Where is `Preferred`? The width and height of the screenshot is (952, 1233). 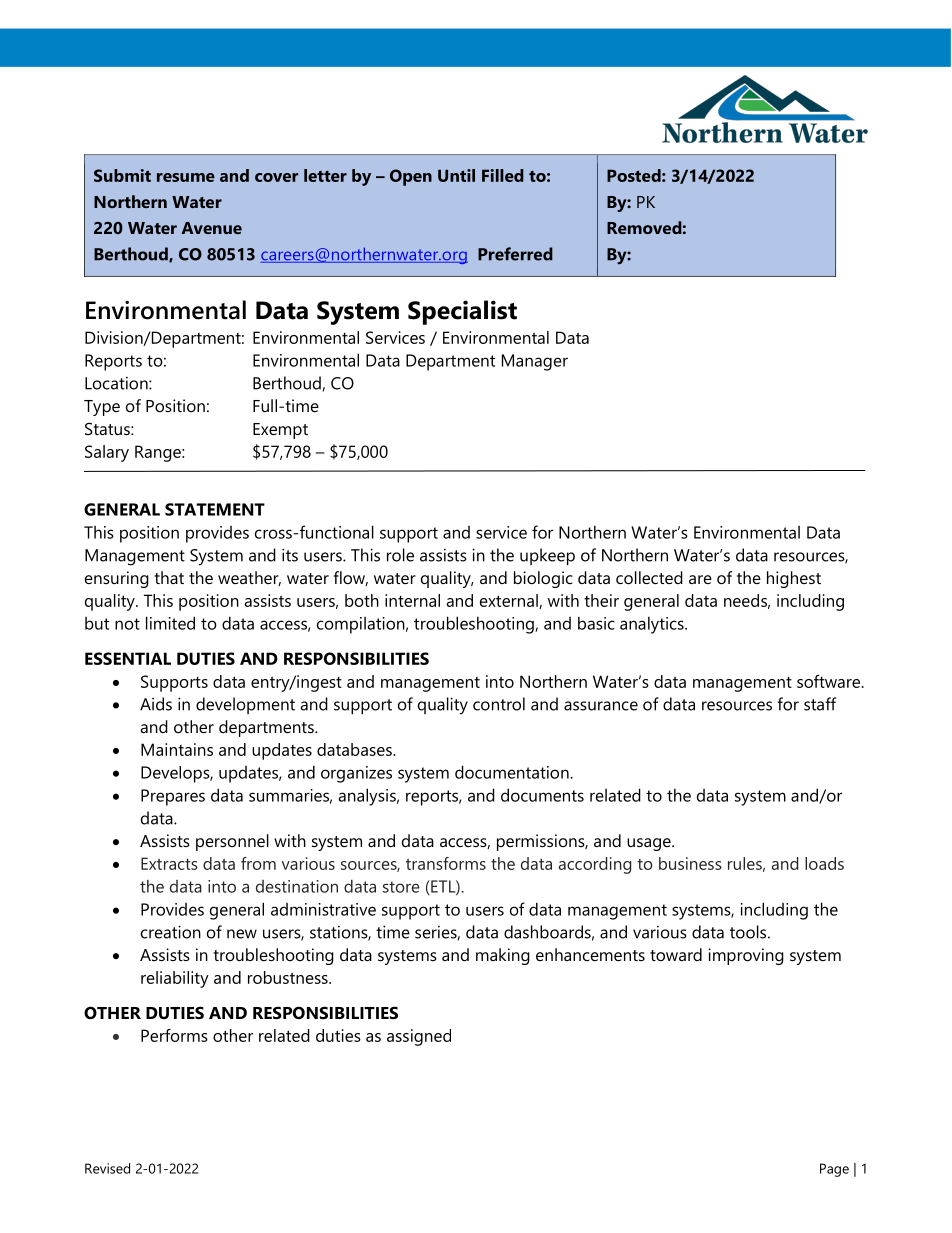
Preferred is located at coordinates (515, 254).
